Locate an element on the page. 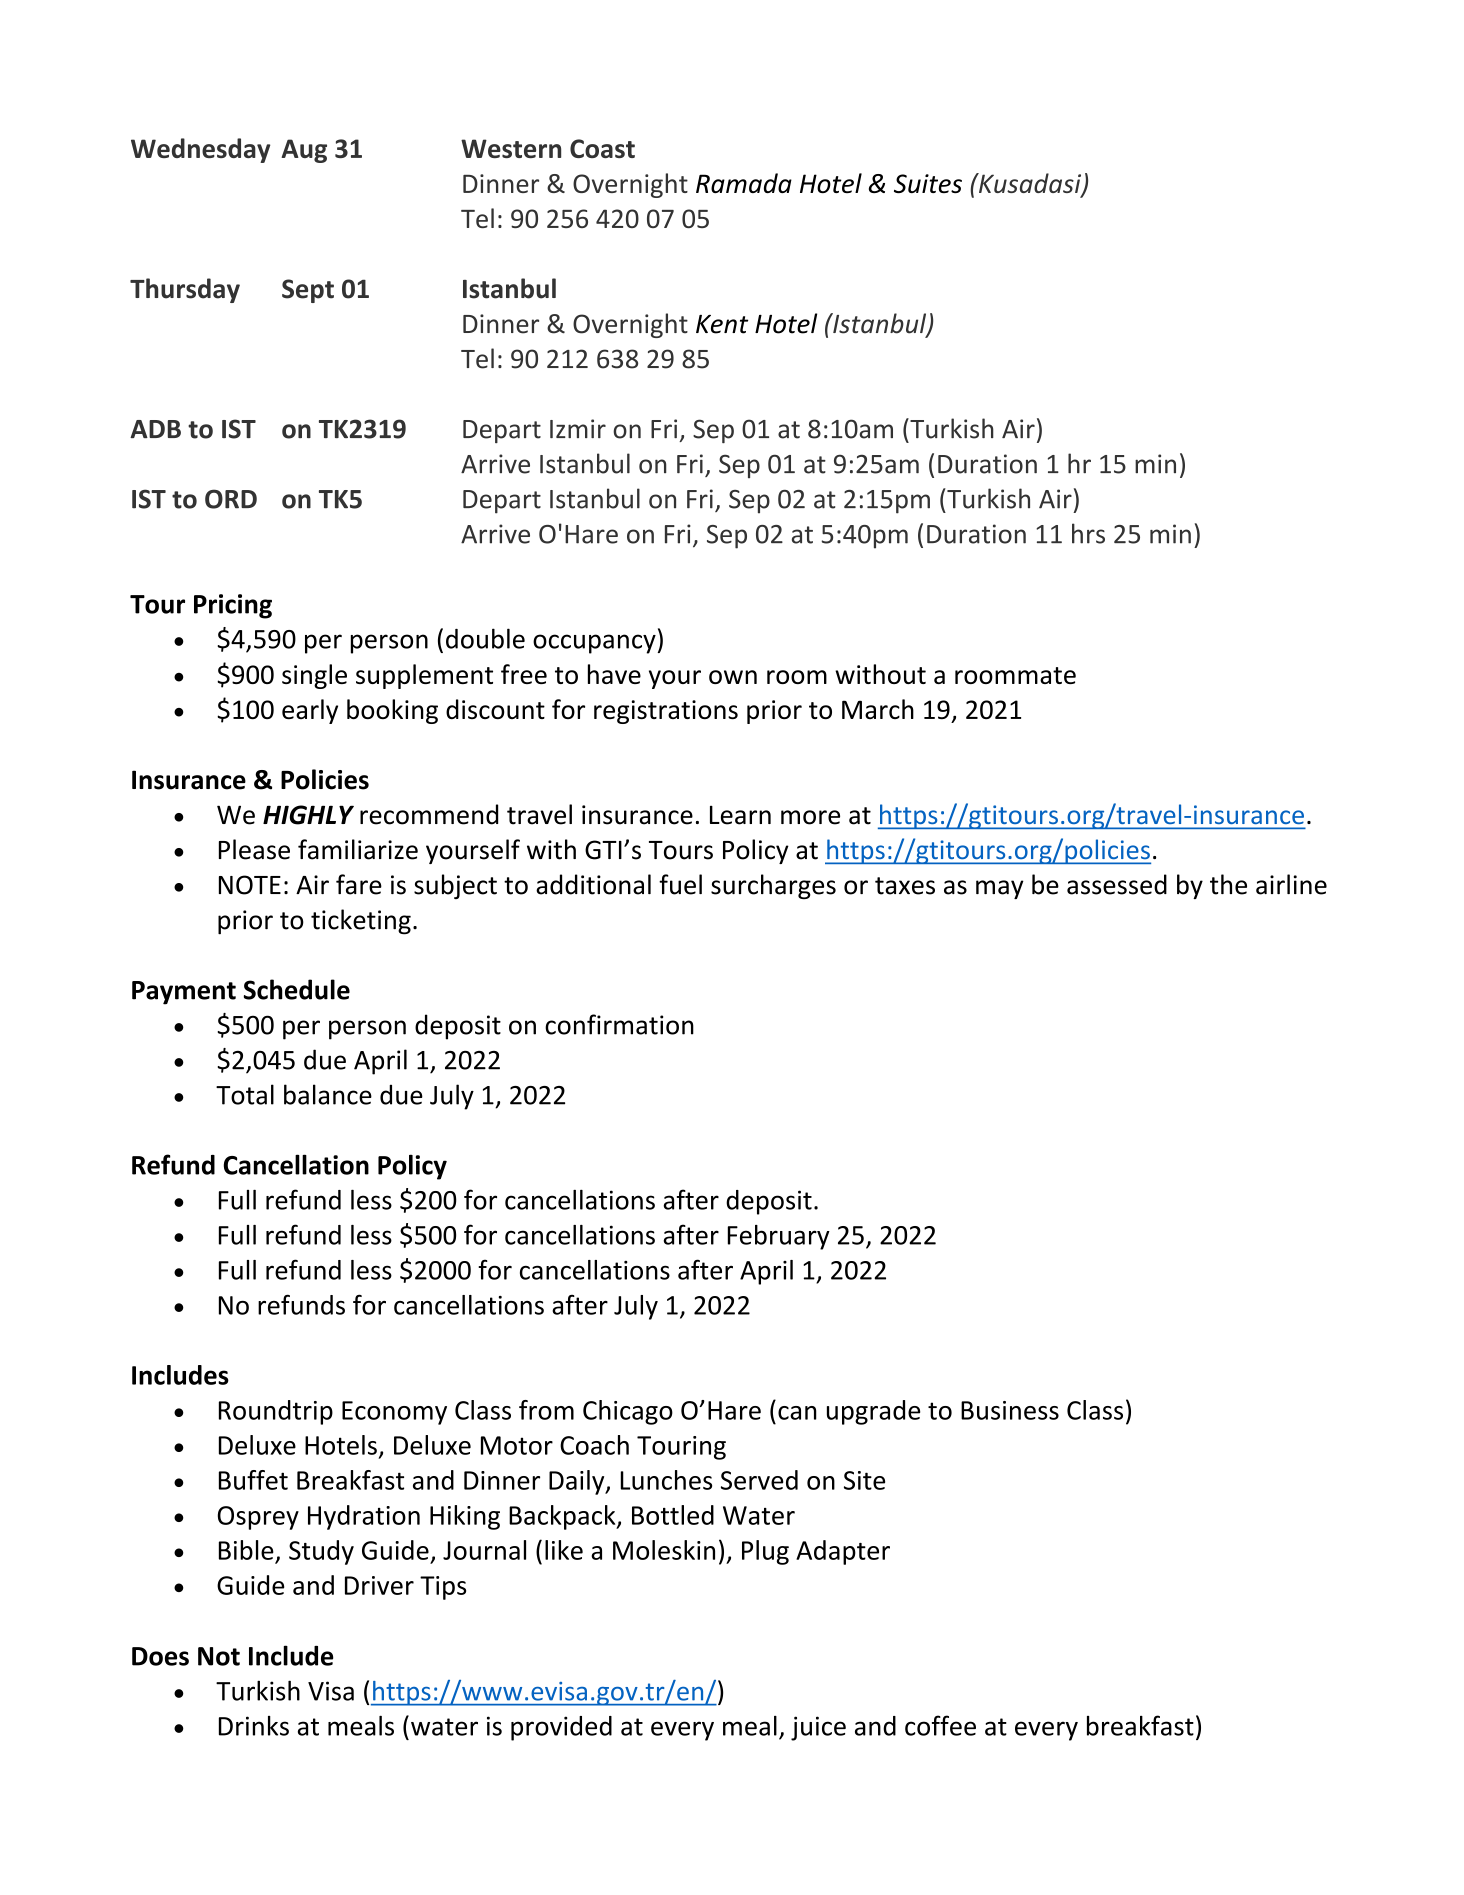  assessed is located at coordinates (1117, 884).
